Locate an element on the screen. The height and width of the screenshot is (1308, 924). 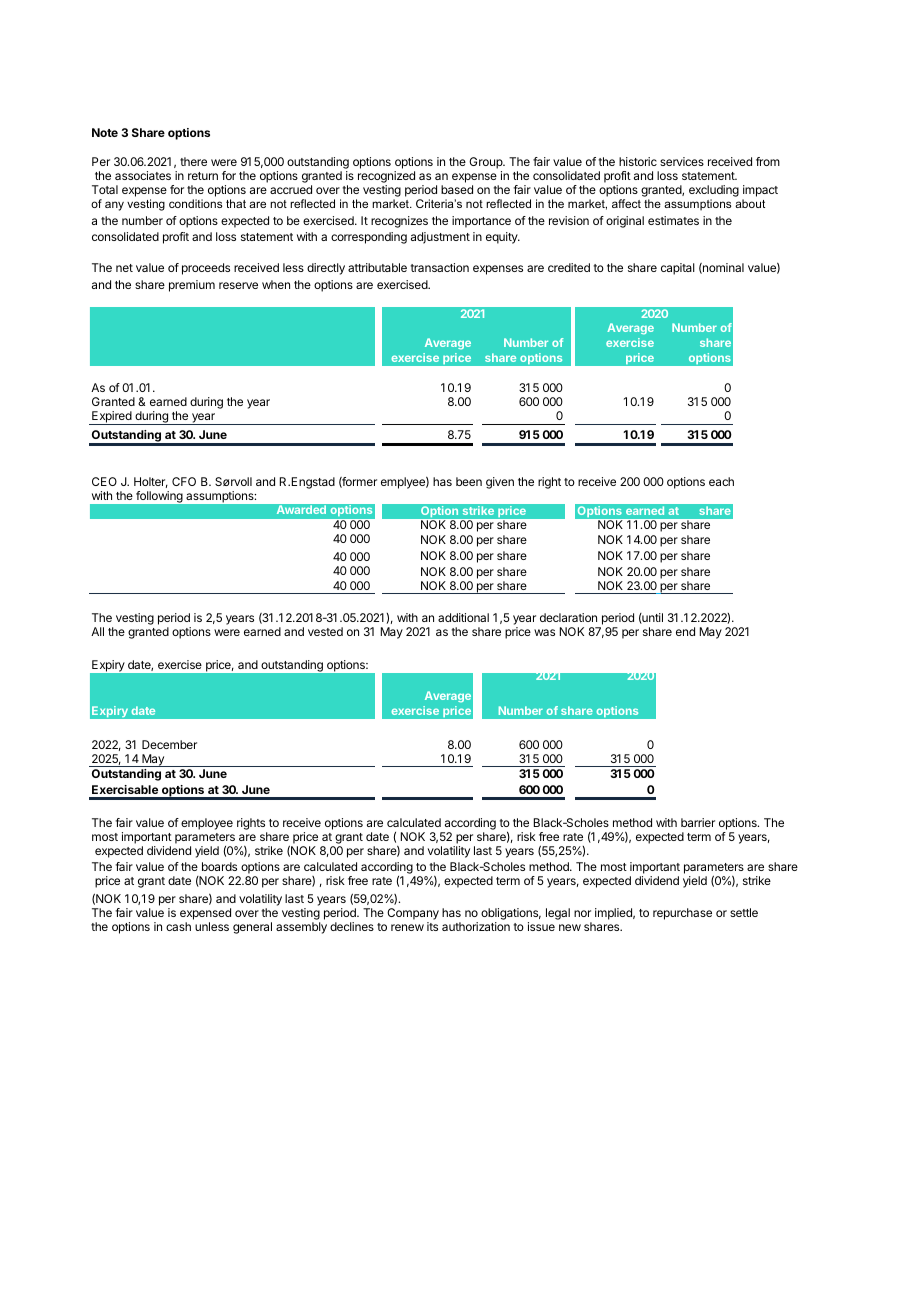
services is located at coordinates (682, 161).
